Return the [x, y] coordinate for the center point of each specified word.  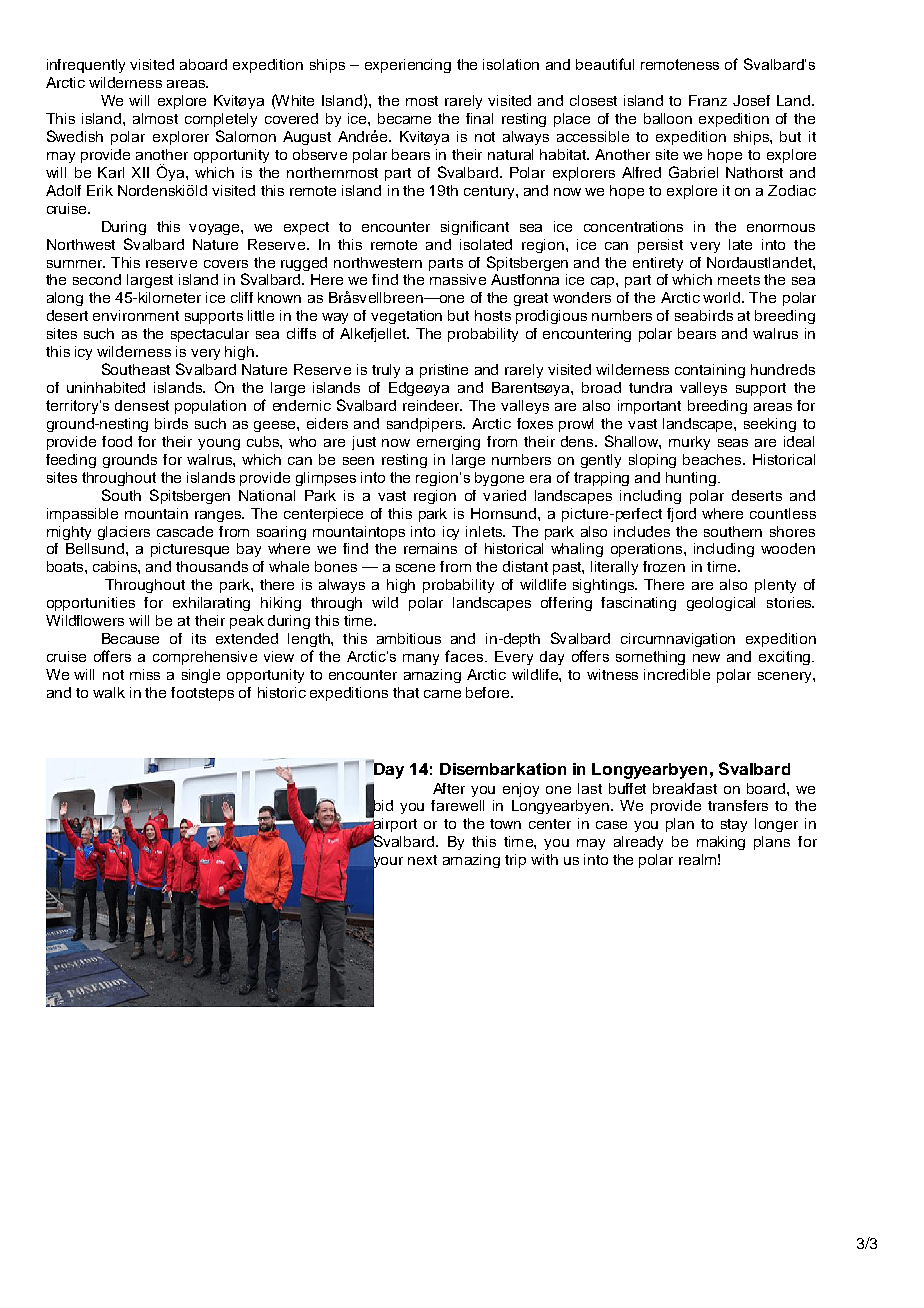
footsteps [202, 694]
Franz [708, 100]
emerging [448, 443]
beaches [713, 459]
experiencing [408, 66]
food [117, 441]
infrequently [86, 66]
